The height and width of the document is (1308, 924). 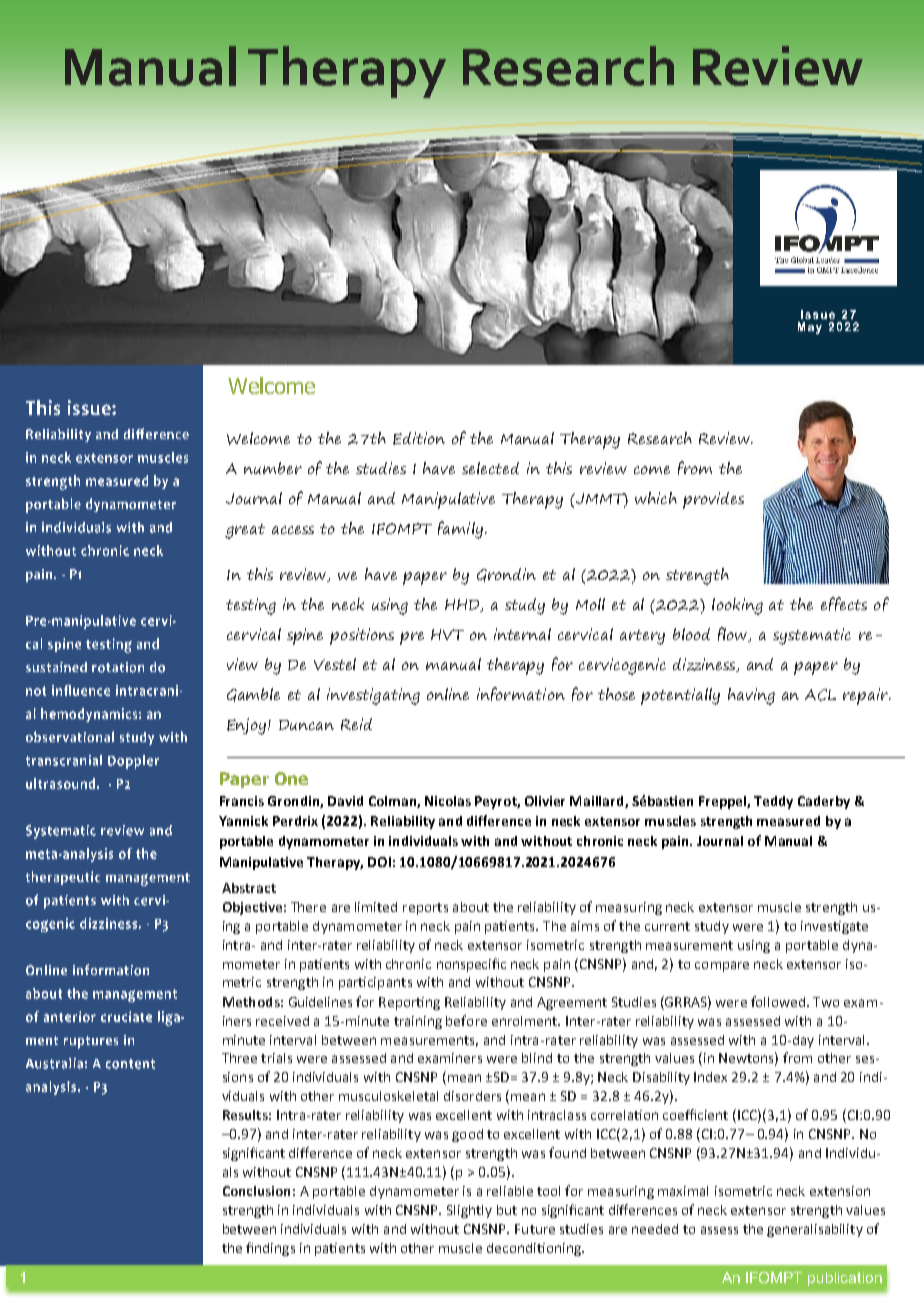 I want to click on Duncan, so click(x=306, y=725).
